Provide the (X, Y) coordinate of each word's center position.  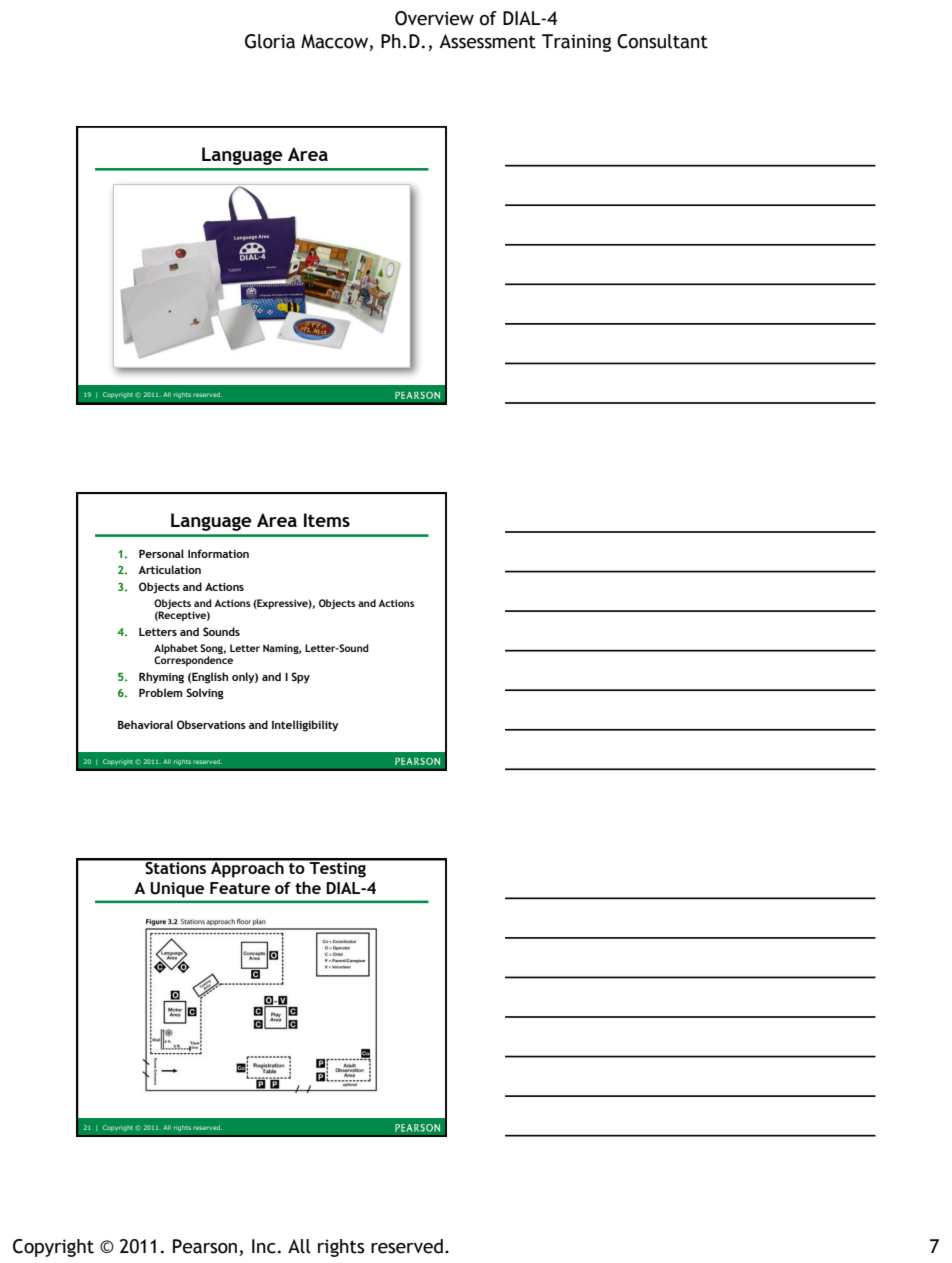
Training (576, 43)
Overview (434, 18)
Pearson (205, 1246)
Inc (264, 1246)
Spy (300, 678)
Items (327, 520)
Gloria (270, 41)
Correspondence (193, 661)
